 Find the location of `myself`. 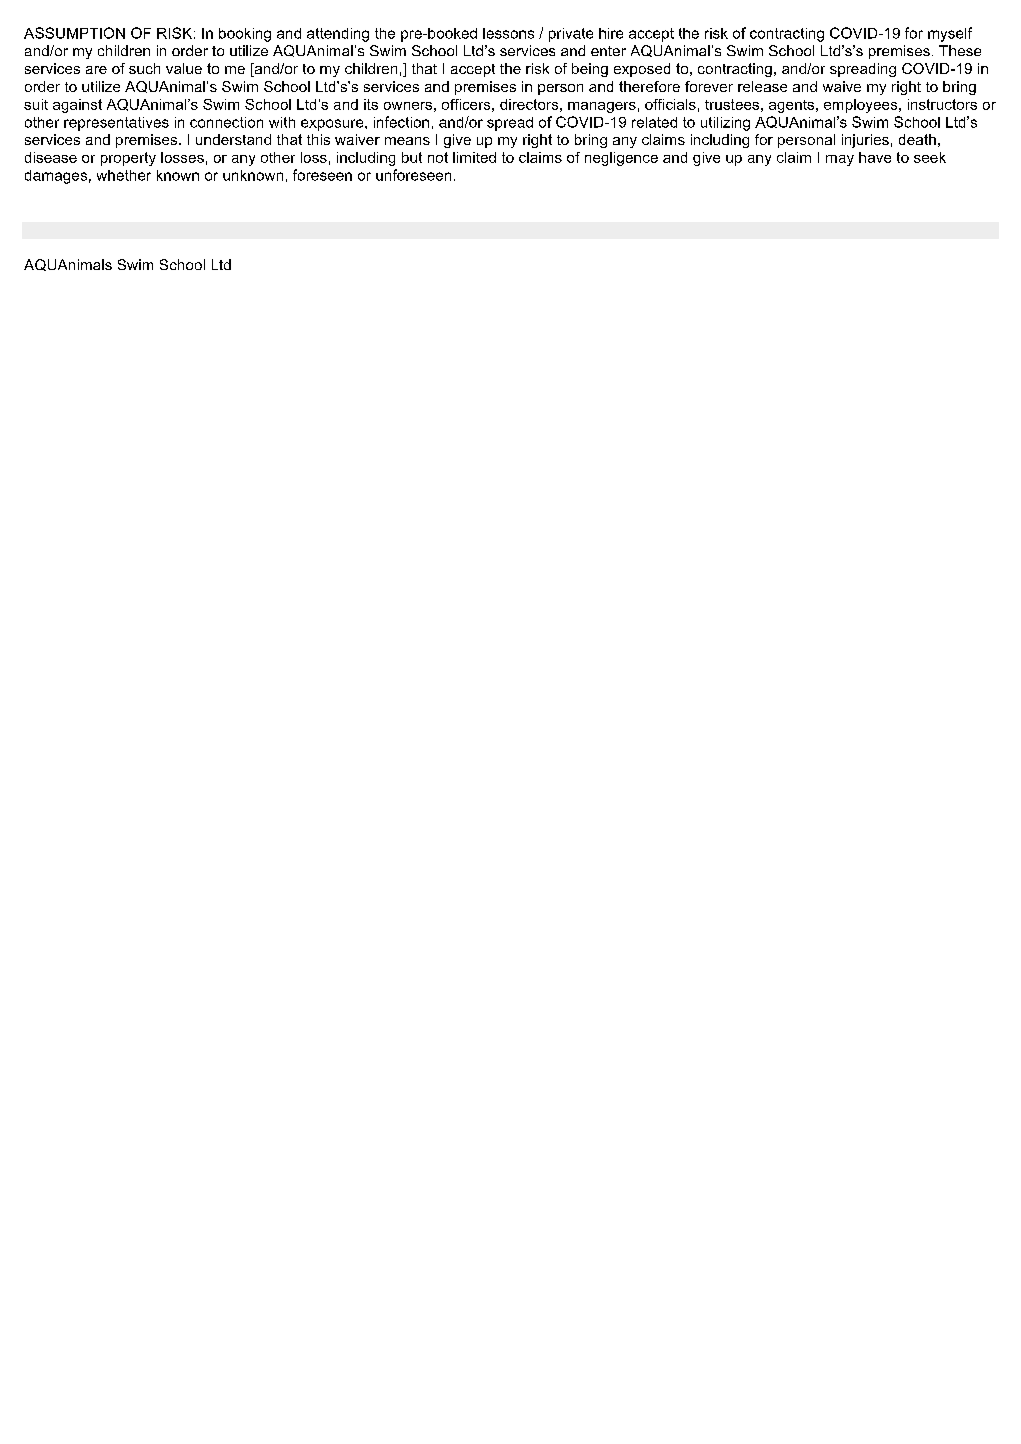

myself is located at coordinates (950, 34).
